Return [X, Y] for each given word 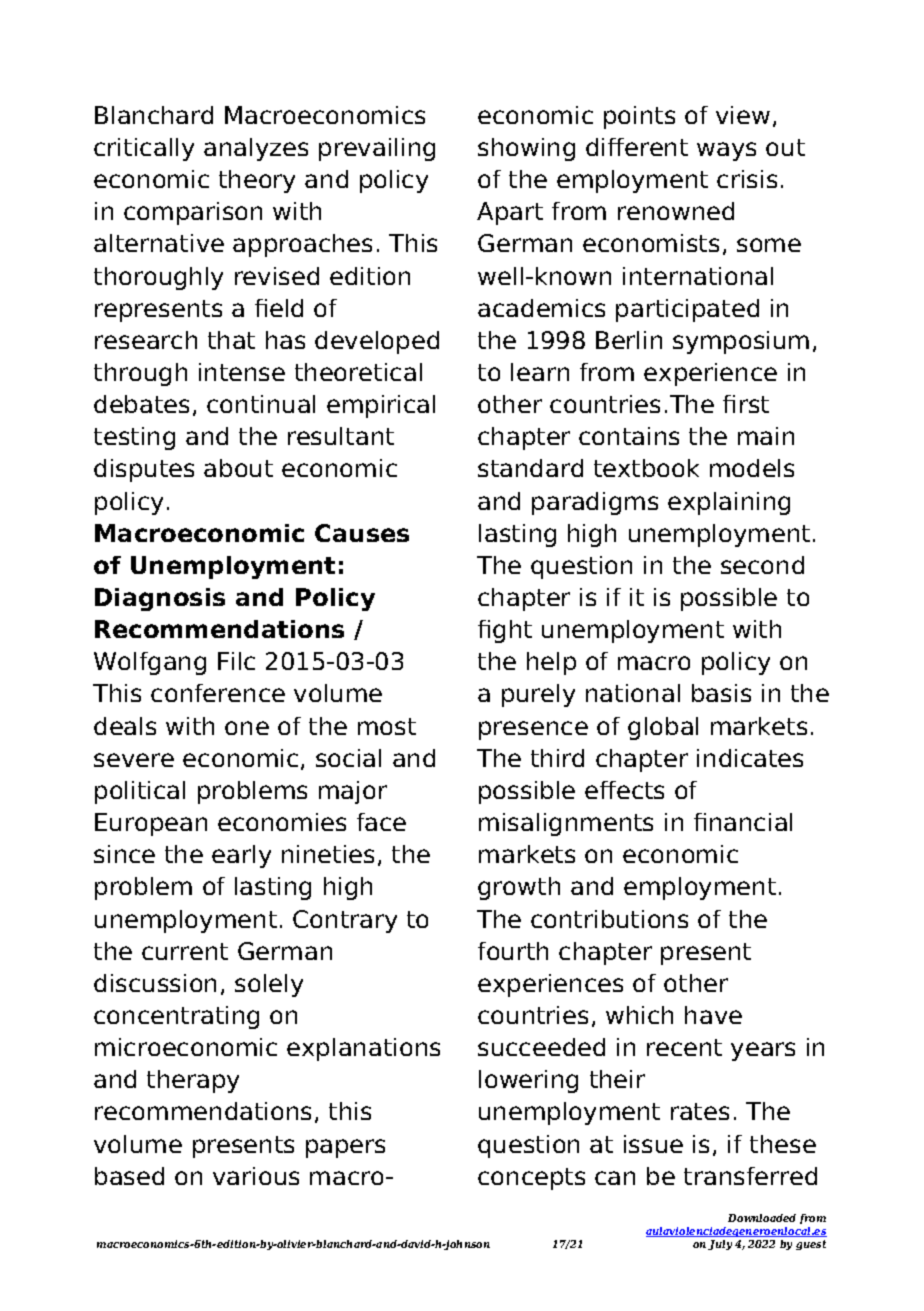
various [256, 1176]
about [238, 468]
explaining [729, 503]
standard [530, 468]
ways [726, 151]
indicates [750, 758]
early [241, 856]
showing [526, 149]
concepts [531, 1179]
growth [519, 888]
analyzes [256, 149]
